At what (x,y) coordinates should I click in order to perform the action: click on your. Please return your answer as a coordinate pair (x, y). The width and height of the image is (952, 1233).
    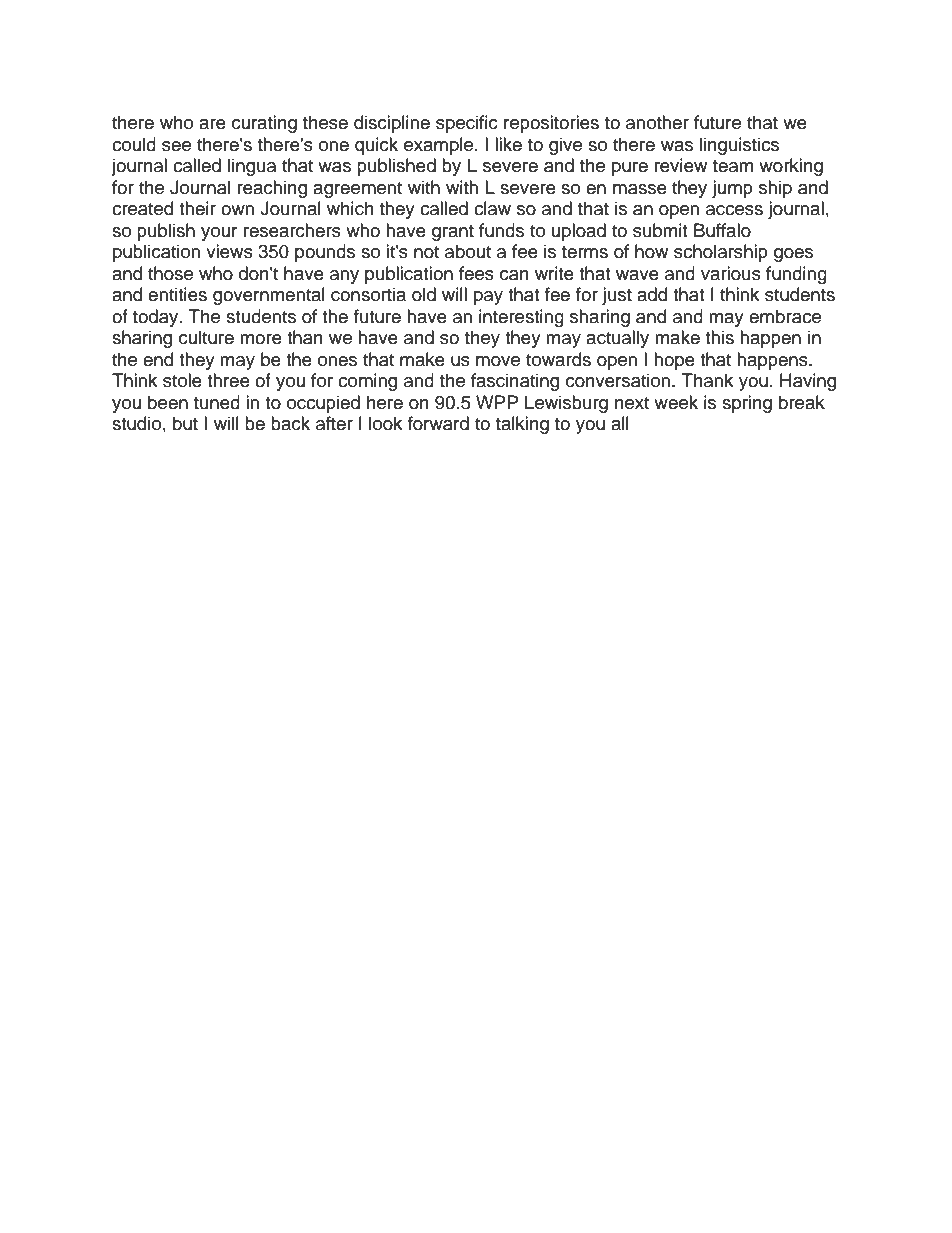
    Looking at the image, I should click on (219, 234).
